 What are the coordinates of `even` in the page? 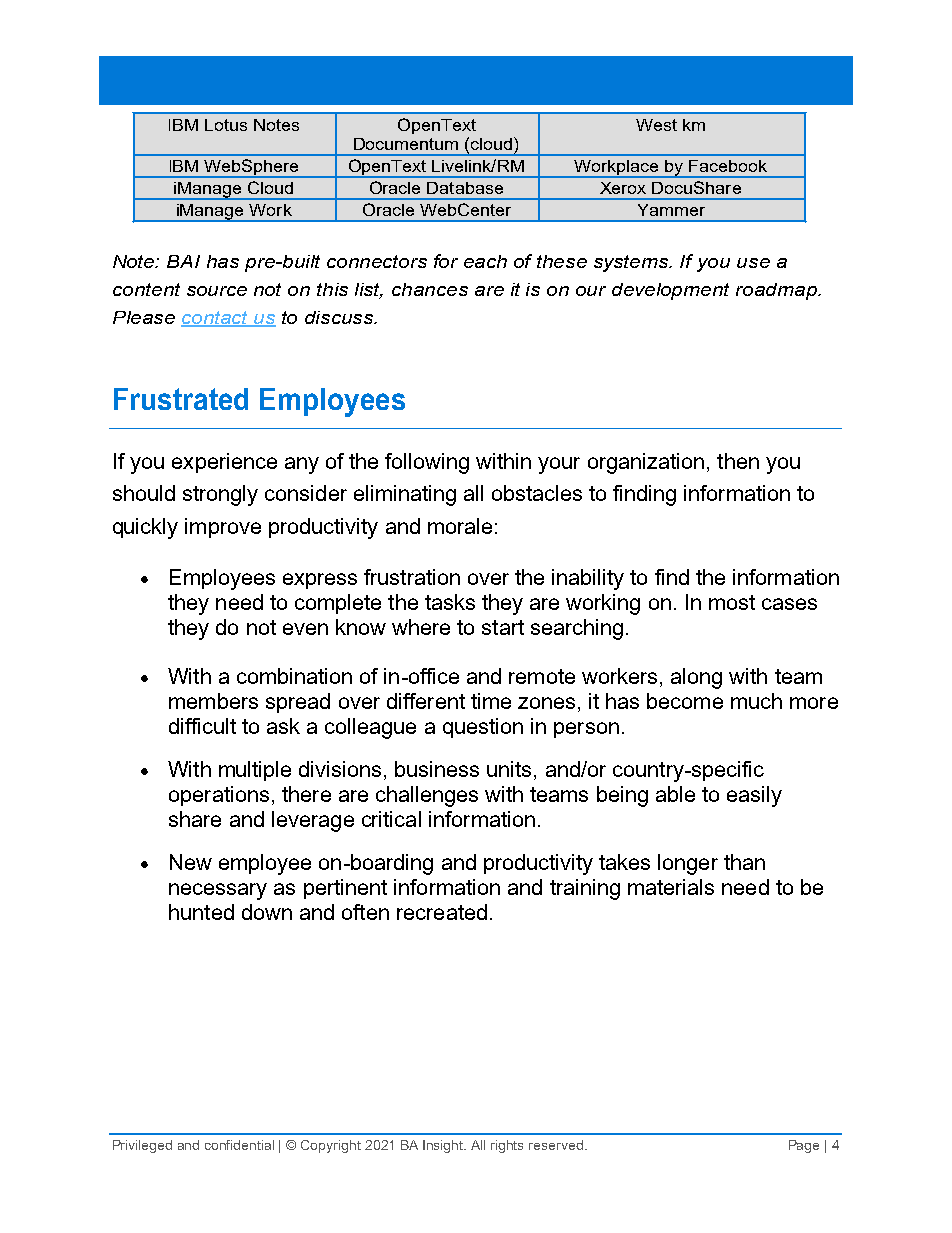 It's located at (305, 629).
